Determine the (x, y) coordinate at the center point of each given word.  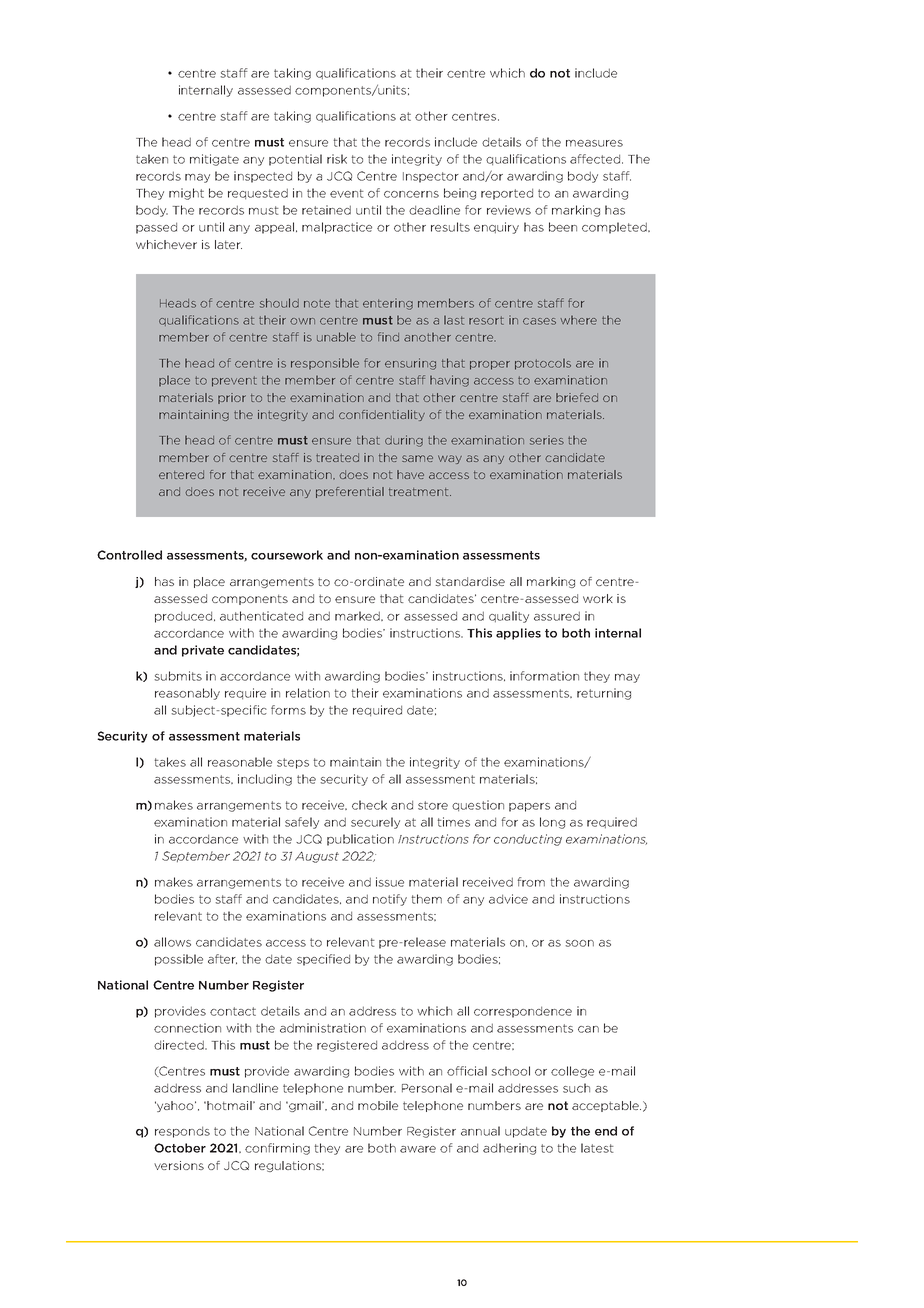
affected (595, 159)
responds (182, 1132)
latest (597, 1148)
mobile (378, 1105)
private (203, 651)
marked (358, 616)
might (186, 194)
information (544, 676)
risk (337, 159)
